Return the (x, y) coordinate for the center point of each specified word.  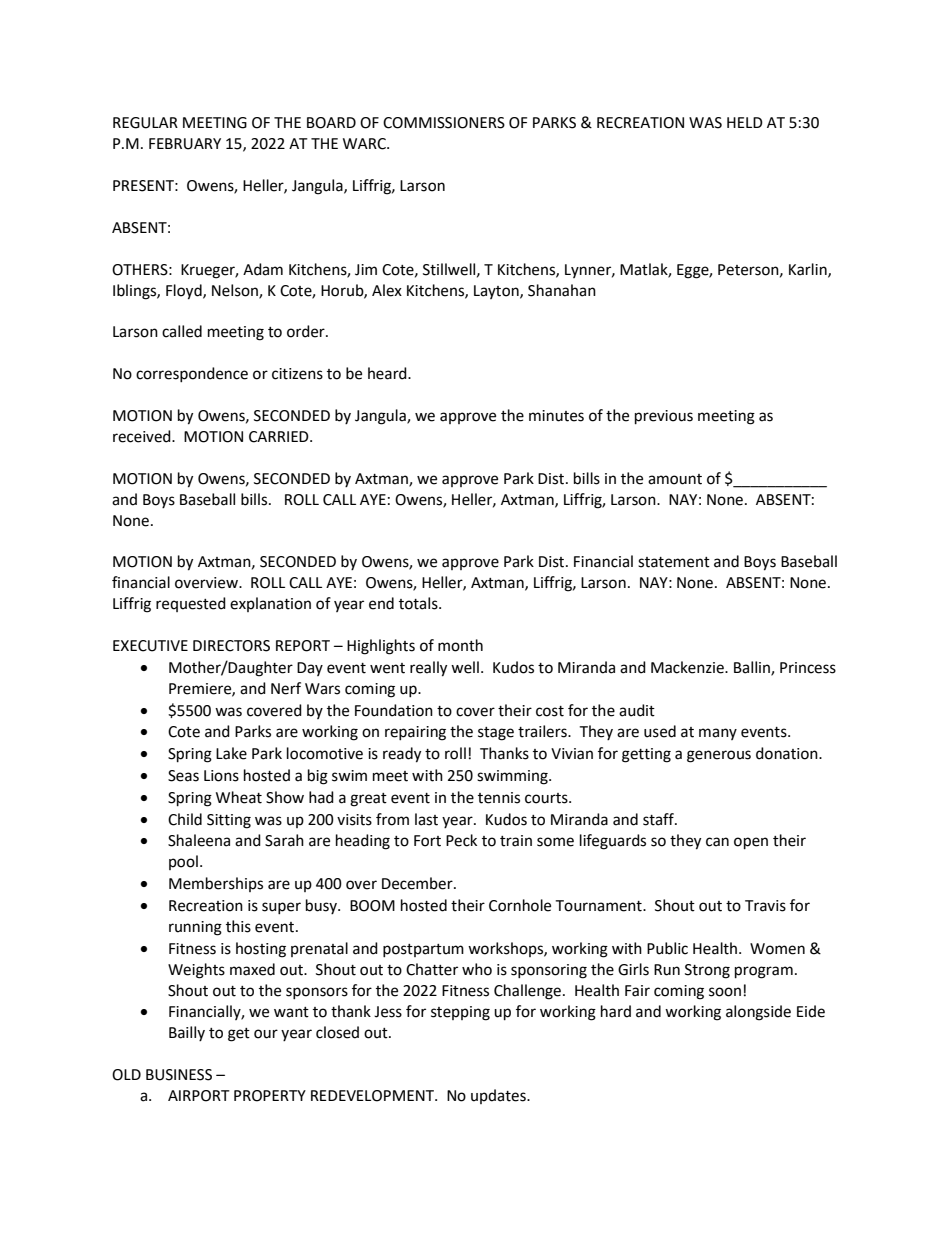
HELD (745, 122)
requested (191, 604)
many (718, 734)
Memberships (216, 884)
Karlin (809, 270)
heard (388, 373)
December (418, 883)
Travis (765, 906)
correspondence (192, 374)
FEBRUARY (185, 144)
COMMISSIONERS (444, 123)
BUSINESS (179, 1075)
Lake (231, 753)
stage (496, 734)
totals (419, 603)
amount (675, 479)
